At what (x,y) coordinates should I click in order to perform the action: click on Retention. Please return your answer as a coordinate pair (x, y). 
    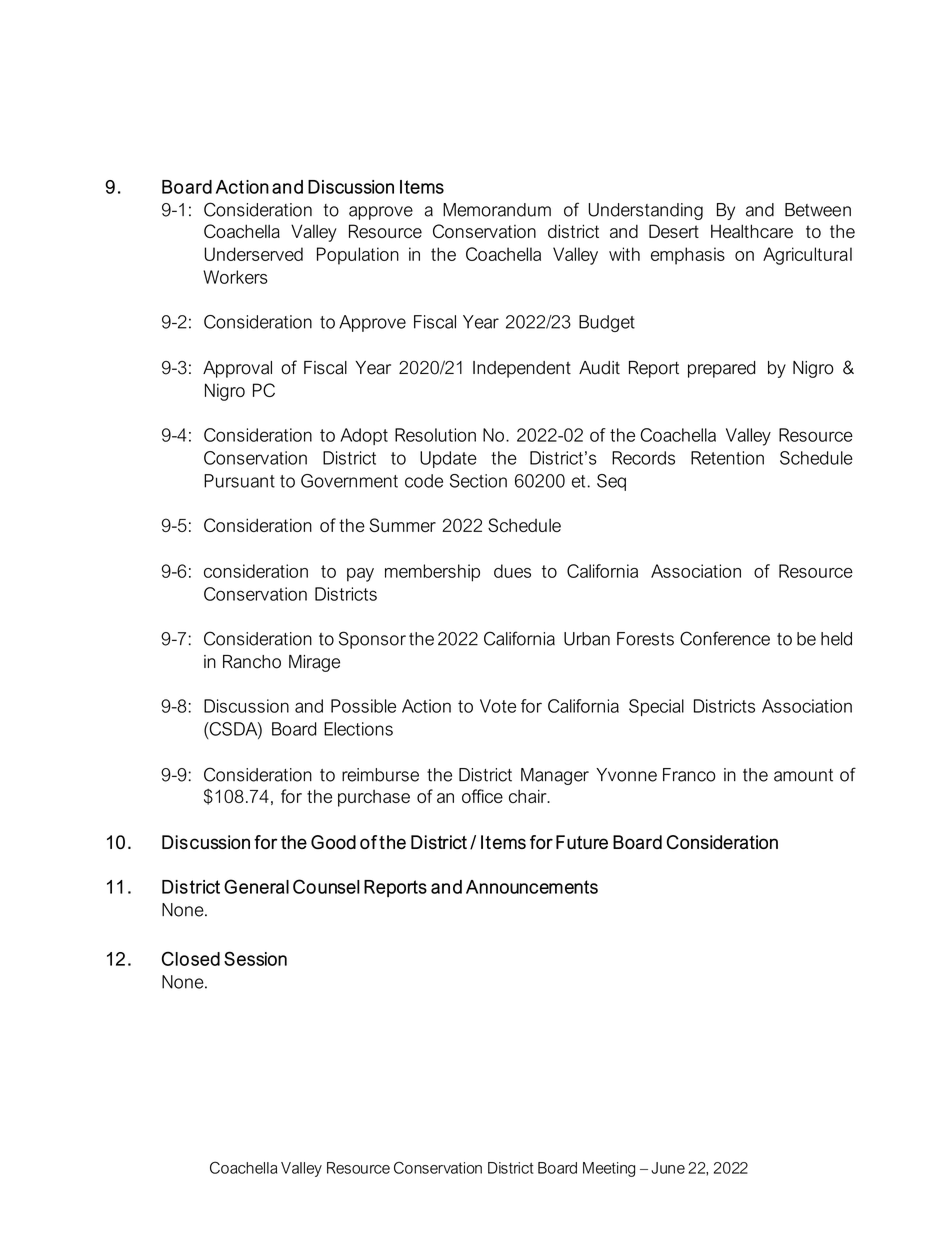
    Looking at the image, I should click on (727, 458).
